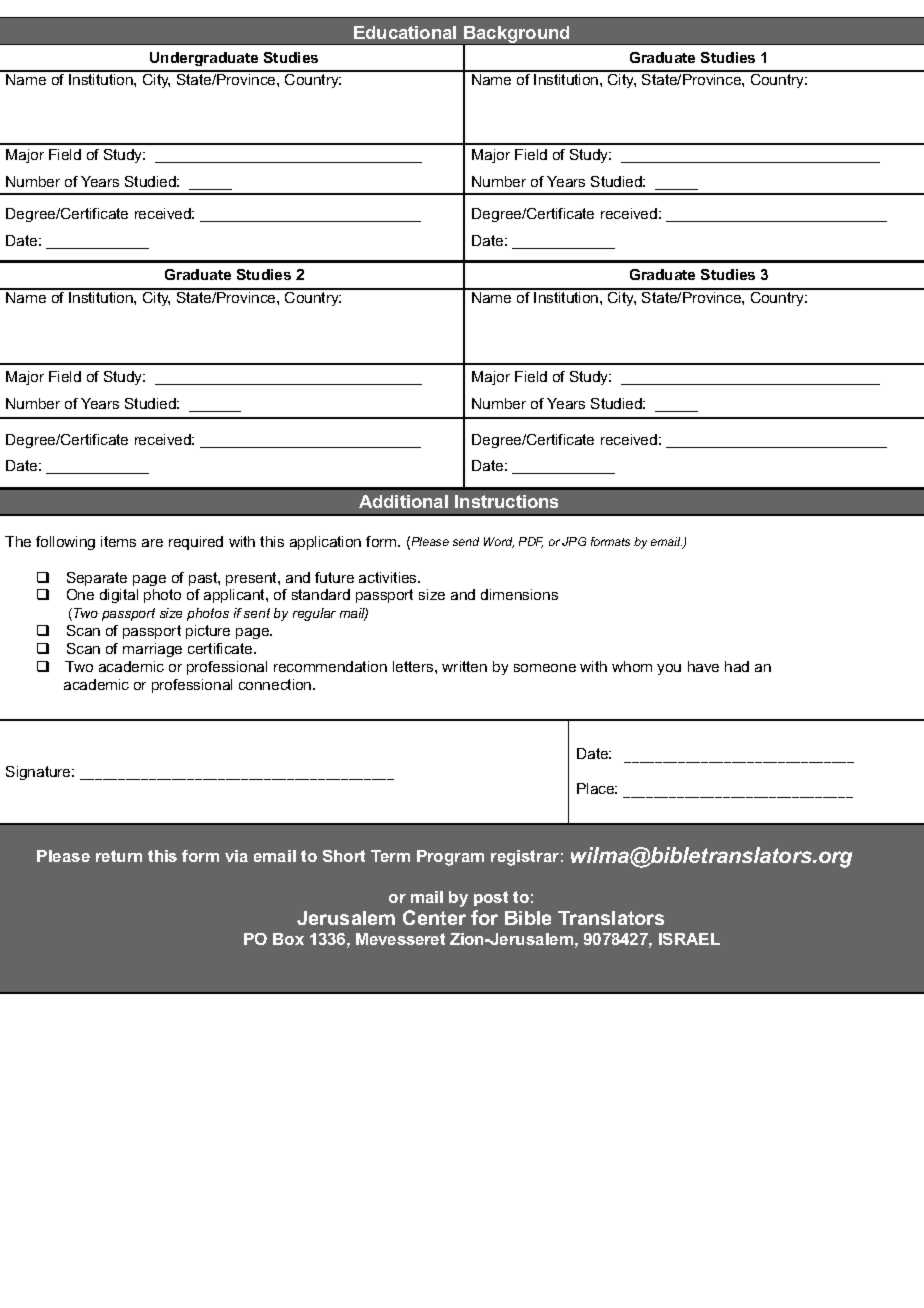 The height and width of the screenshot is (1308, 924). I want to click on Center, so click(434, 917).
